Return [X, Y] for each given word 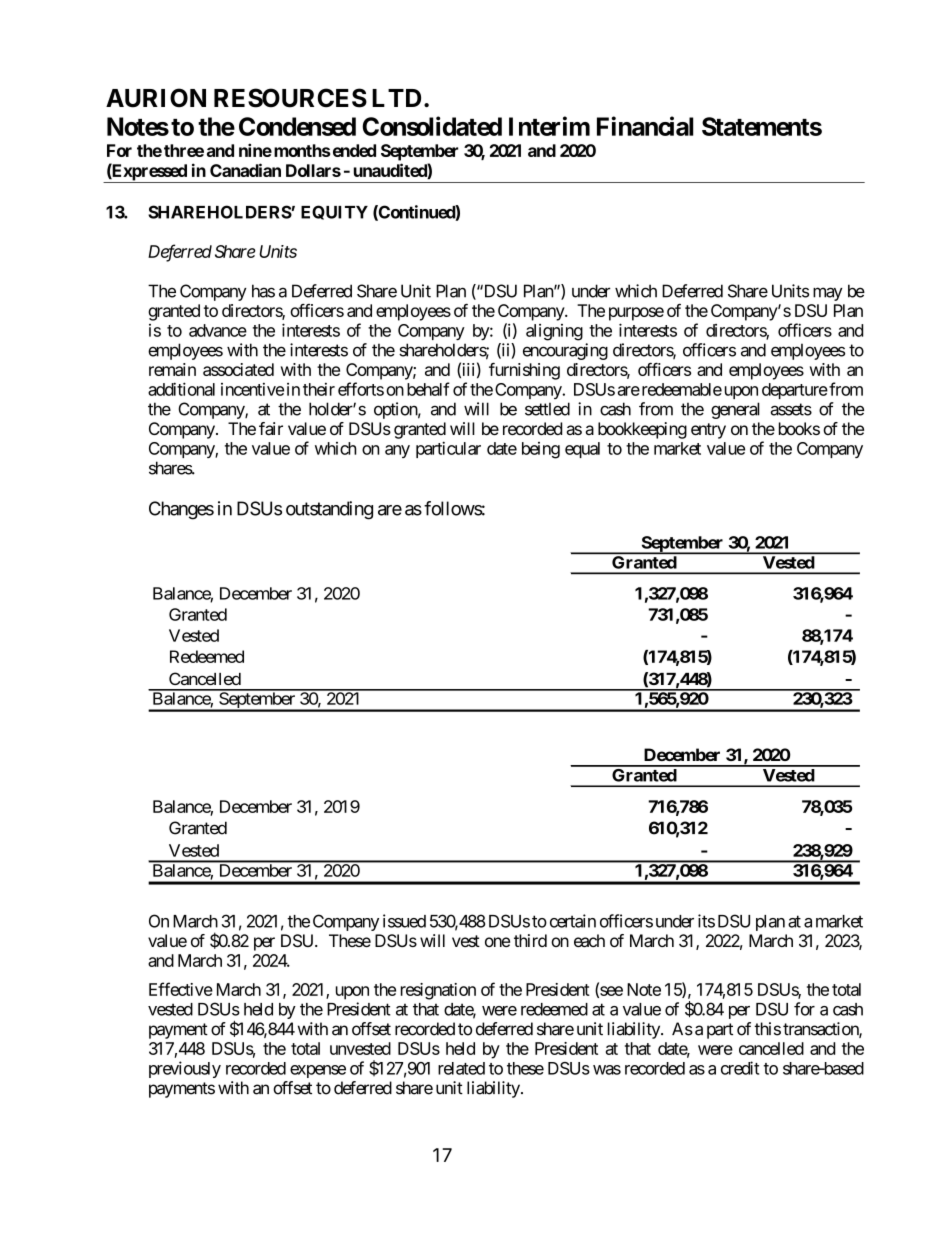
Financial [645, 126]
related [461, 1068]
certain [573, 921]
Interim [549, 126]
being [541, 450]
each [589, 940]
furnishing [524, 371]
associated [238, 369]
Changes [181, 510]
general [735, 410]
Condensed [297, 126]
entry [708, 431]
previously [185, 1069]
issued [404, 921]
